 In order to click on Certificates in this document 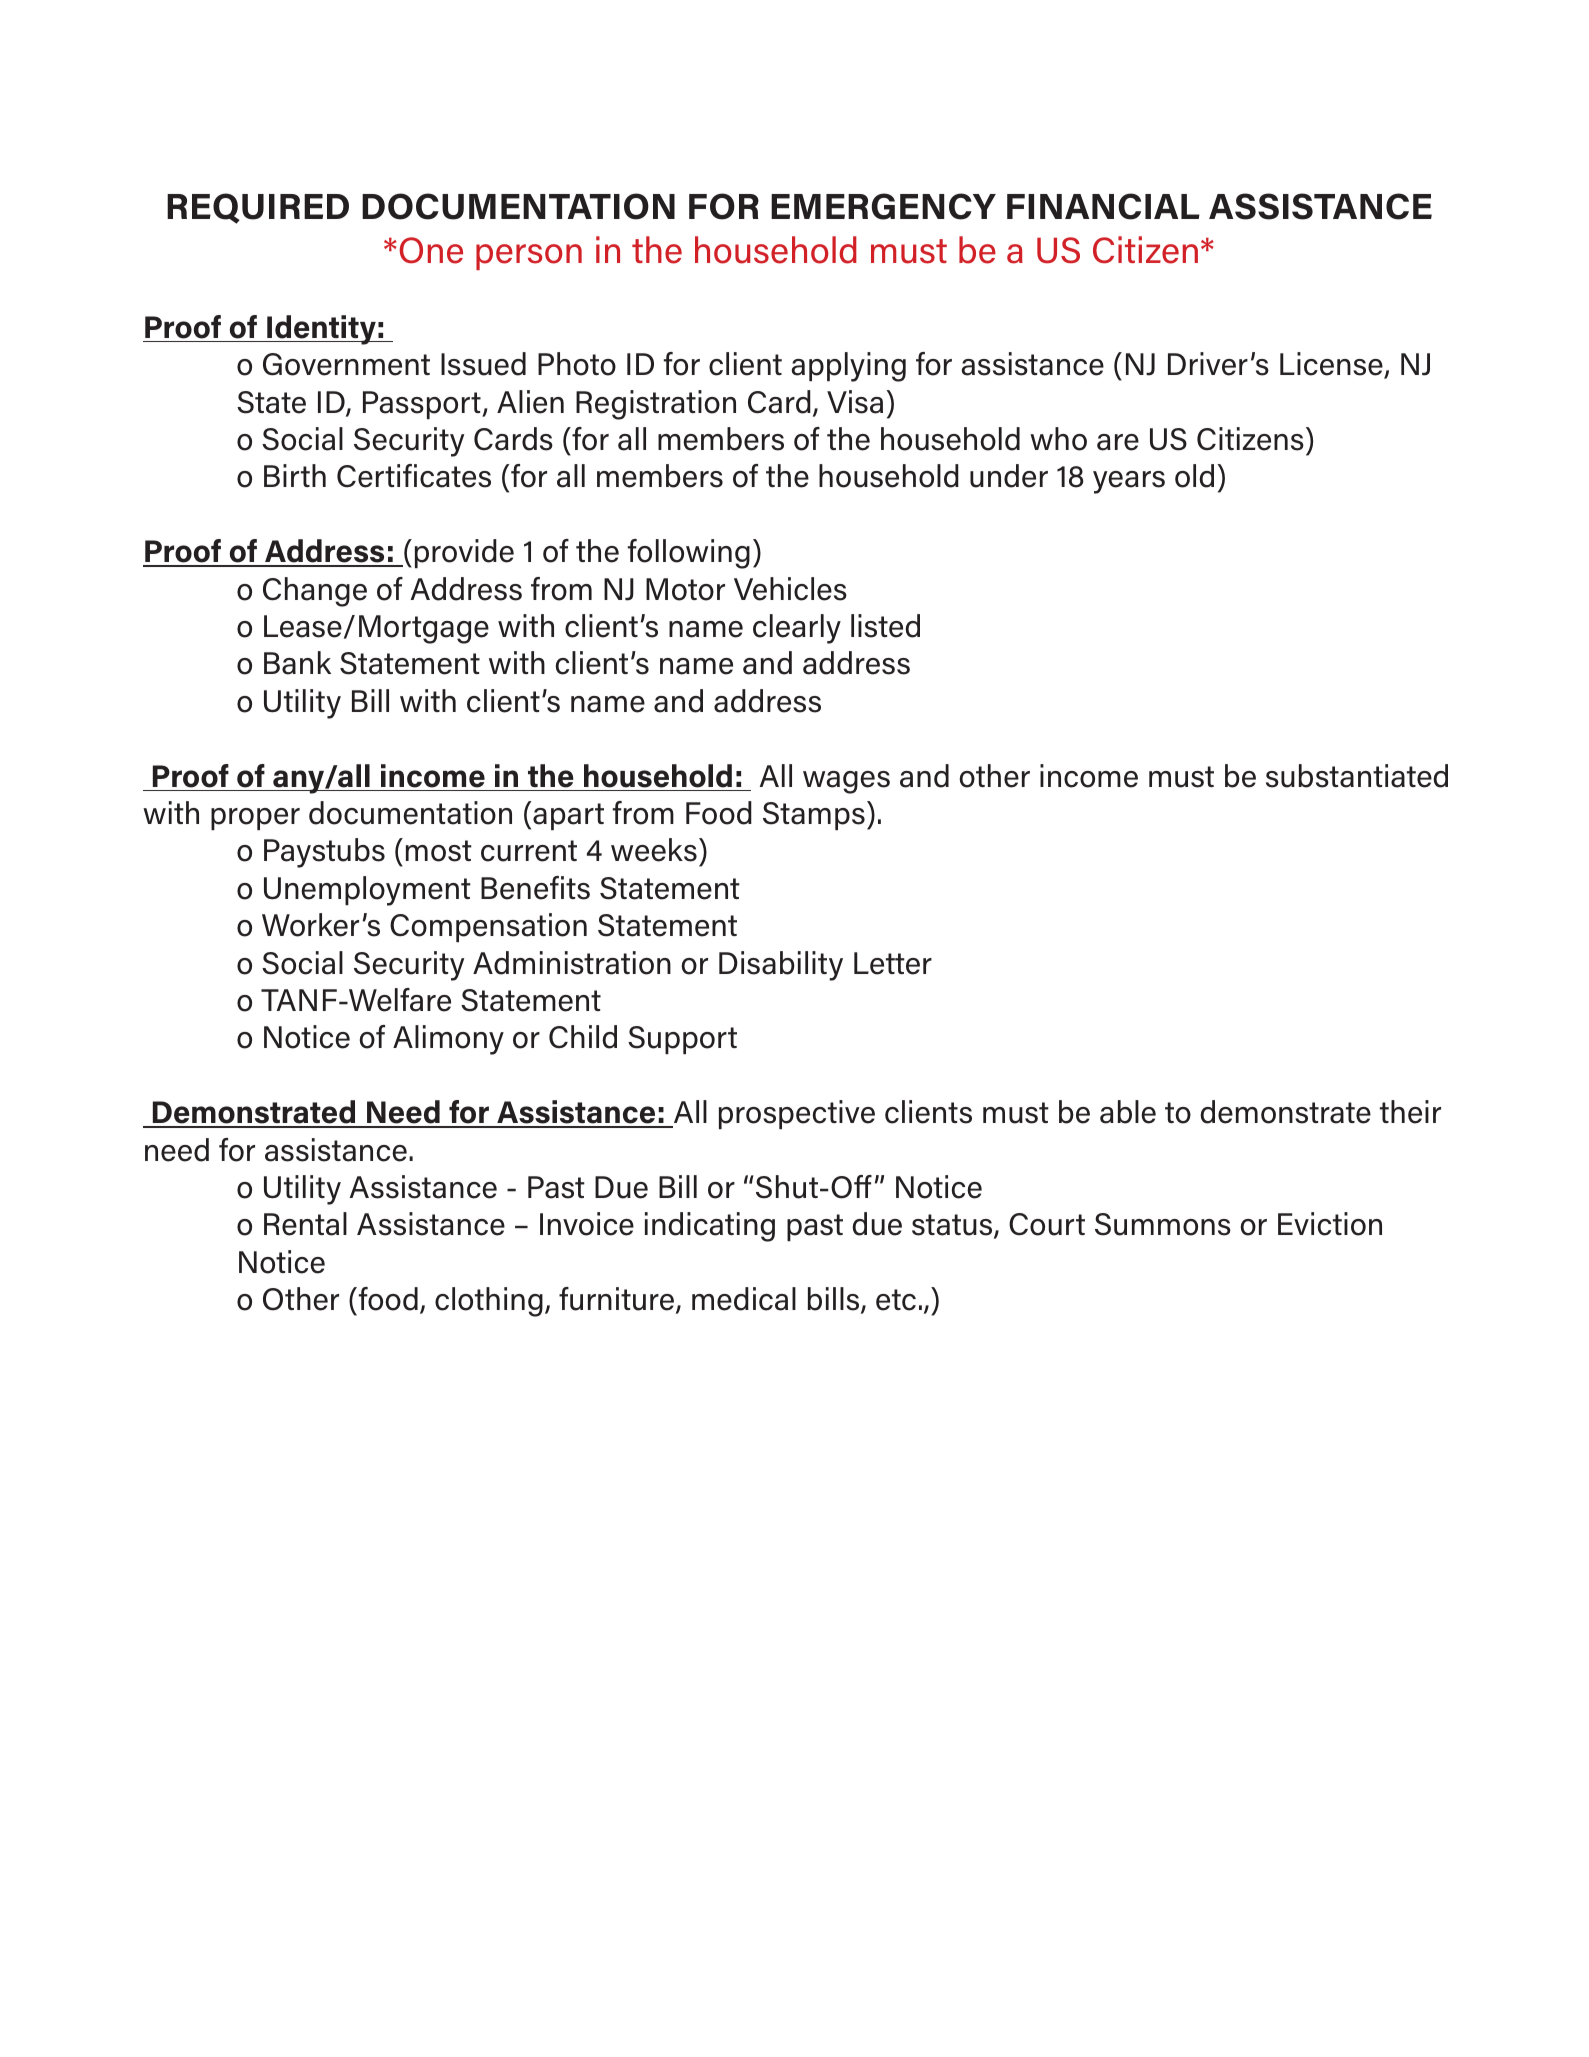, I will do `click(414, 476)`.
